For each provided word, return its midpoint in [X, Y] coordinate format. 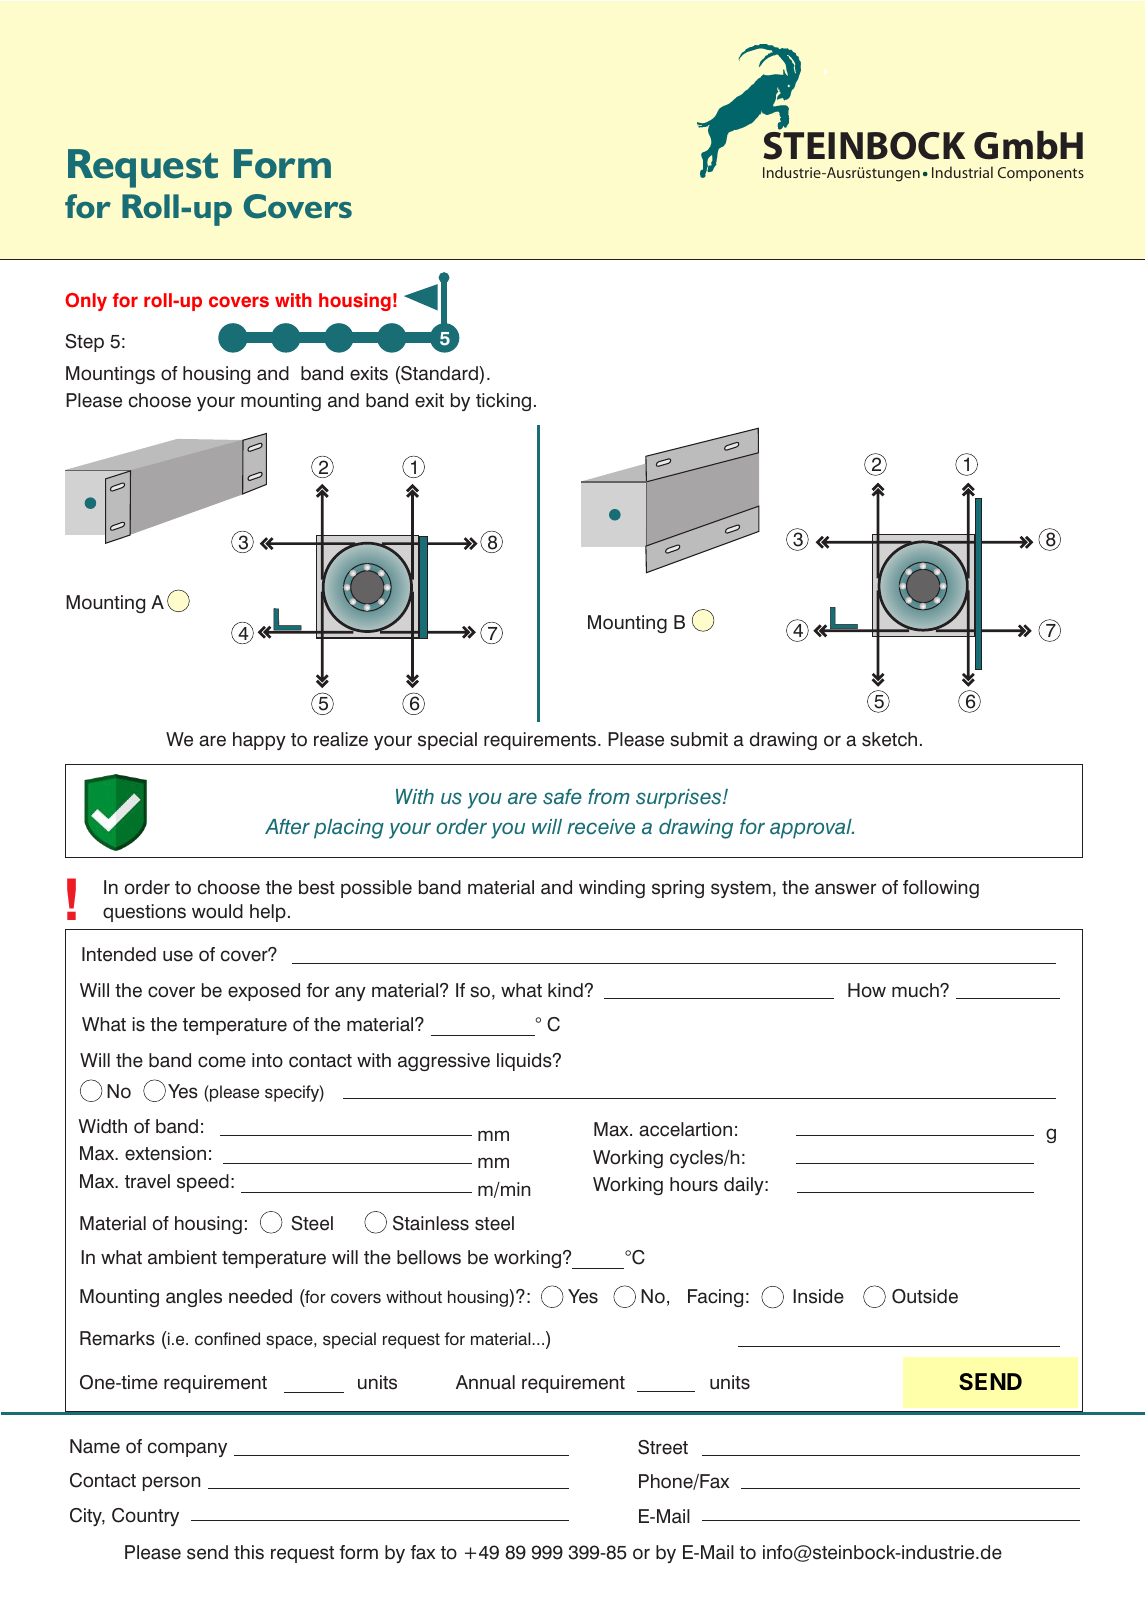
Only [86, 302]
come [222, 1062]
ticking [503, 402]
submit [699, 739]
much [916, 990]
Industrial [962, 172]
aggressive [444, 1062]
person [171, 1483]
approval [812, 829]
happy [259, 741]
